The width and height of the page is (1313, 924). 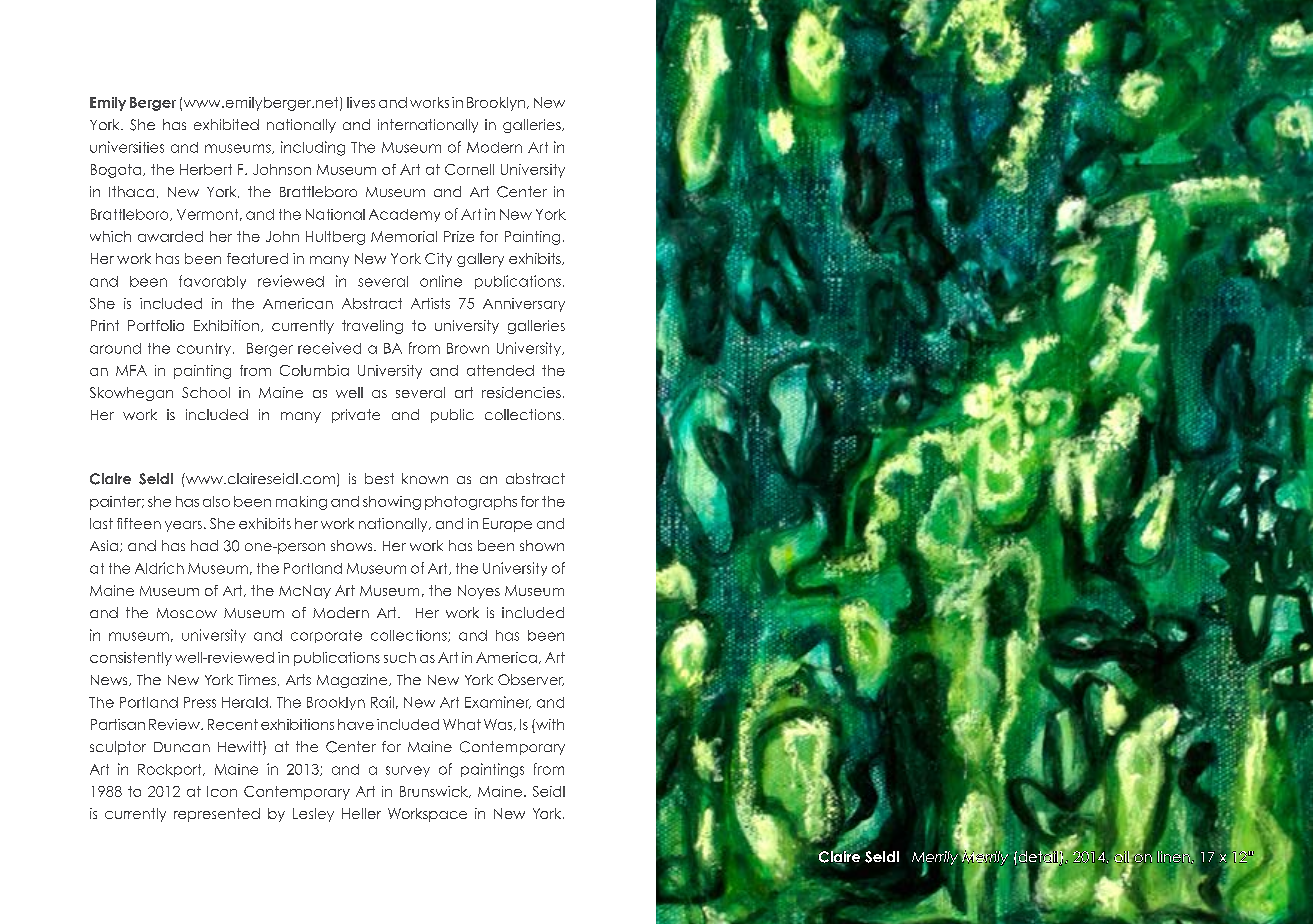 What do you see at coordinates (182, 747) in the page?
I see `Duncan` at bounding box center [182, 747].
